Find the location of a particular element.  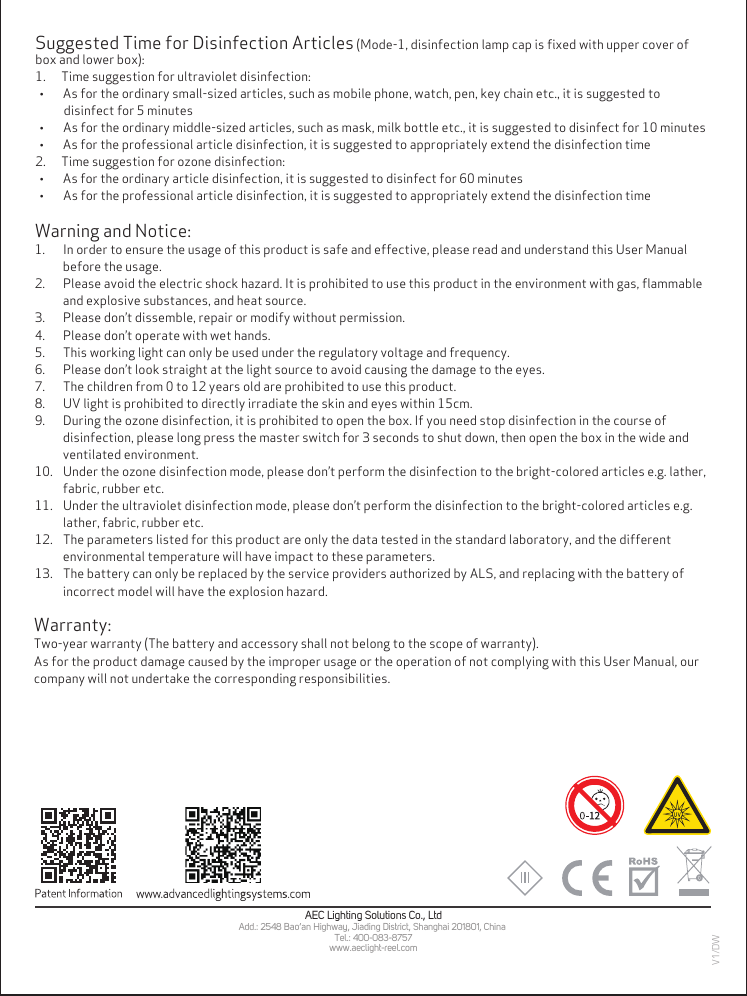

mobile is located at coordinates (352, 93).
